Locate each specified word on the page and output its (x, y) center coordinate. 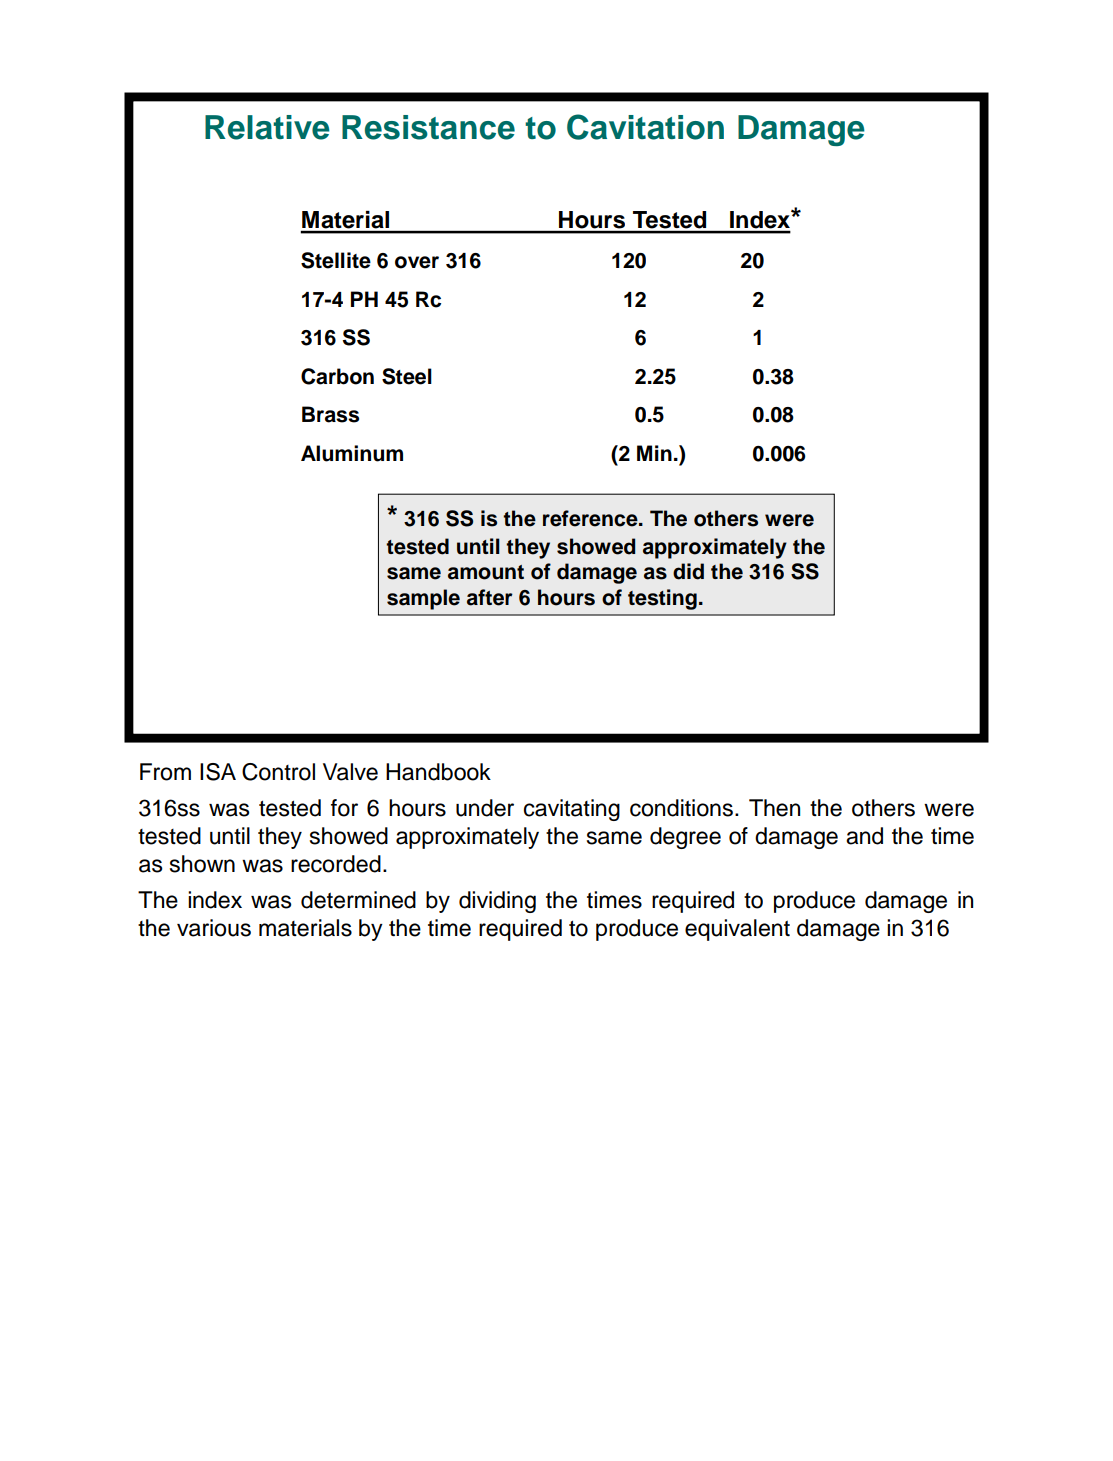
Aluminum (352, 453)
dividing (497, 902)
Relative (267, 127)
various (214, 928)
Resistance (428, 127)
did (688, 571)
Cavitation (645, 127)
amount (486, 572)
